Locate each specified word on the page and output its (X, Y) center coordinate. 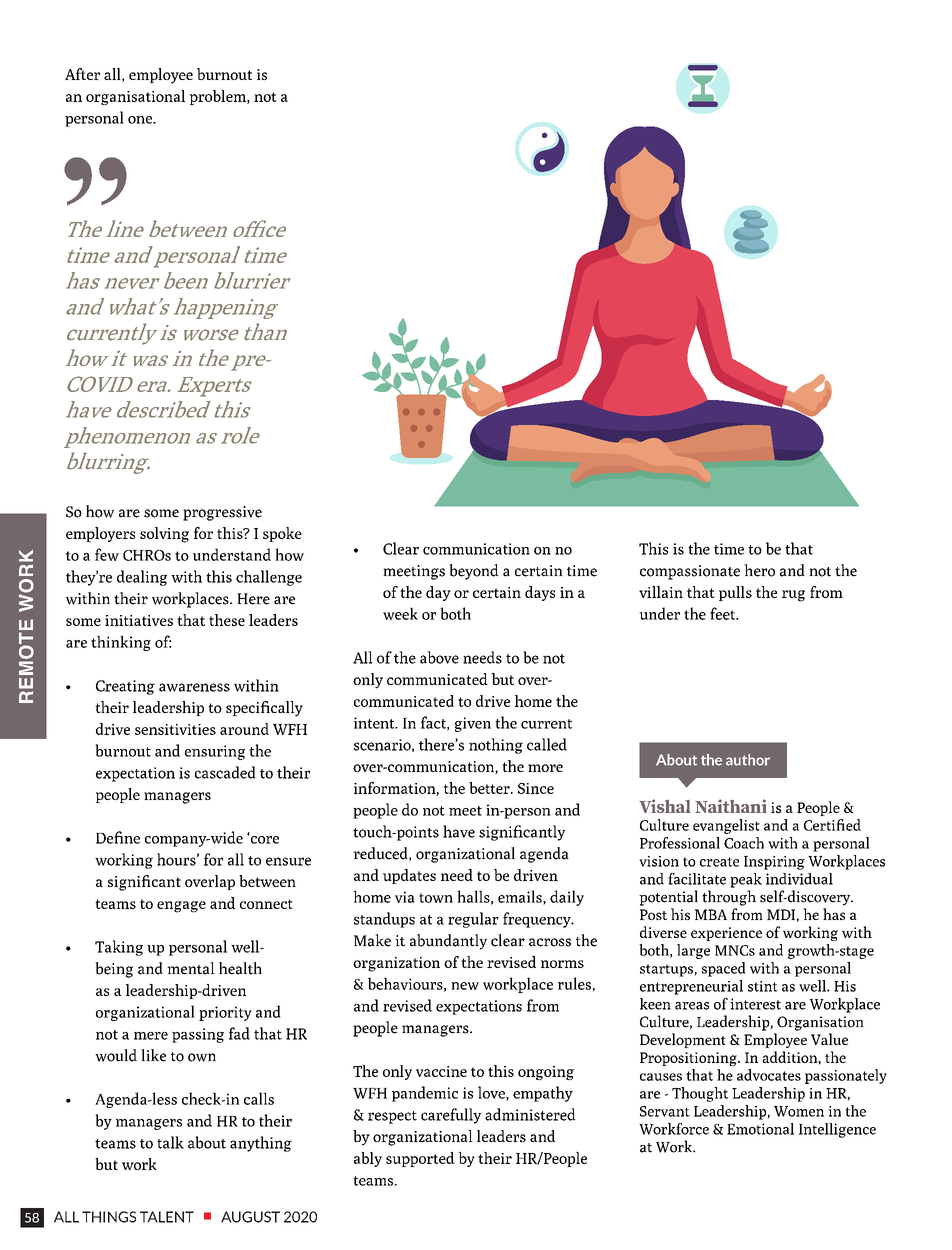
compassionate (690, 572)
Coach (744, 843)
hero (759, 570)
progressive (222, 513)
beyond (474, 572)
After (82, 74)
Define (118, 837)
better (490, 788)
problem (218, 97)
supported (420, 1159)
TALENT (167, 1217)
